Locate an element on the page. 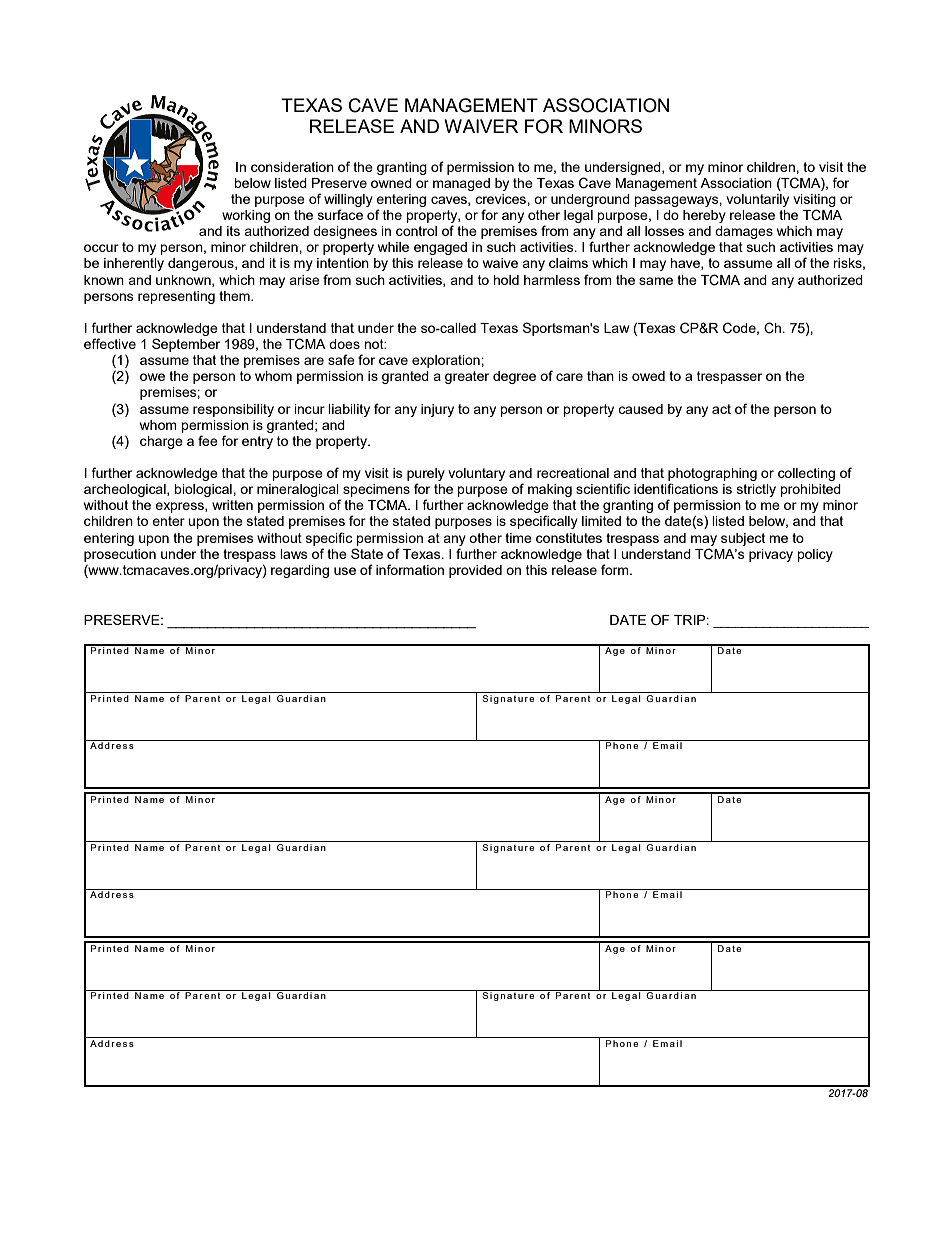  fee is located at coordinates (208, 440).
